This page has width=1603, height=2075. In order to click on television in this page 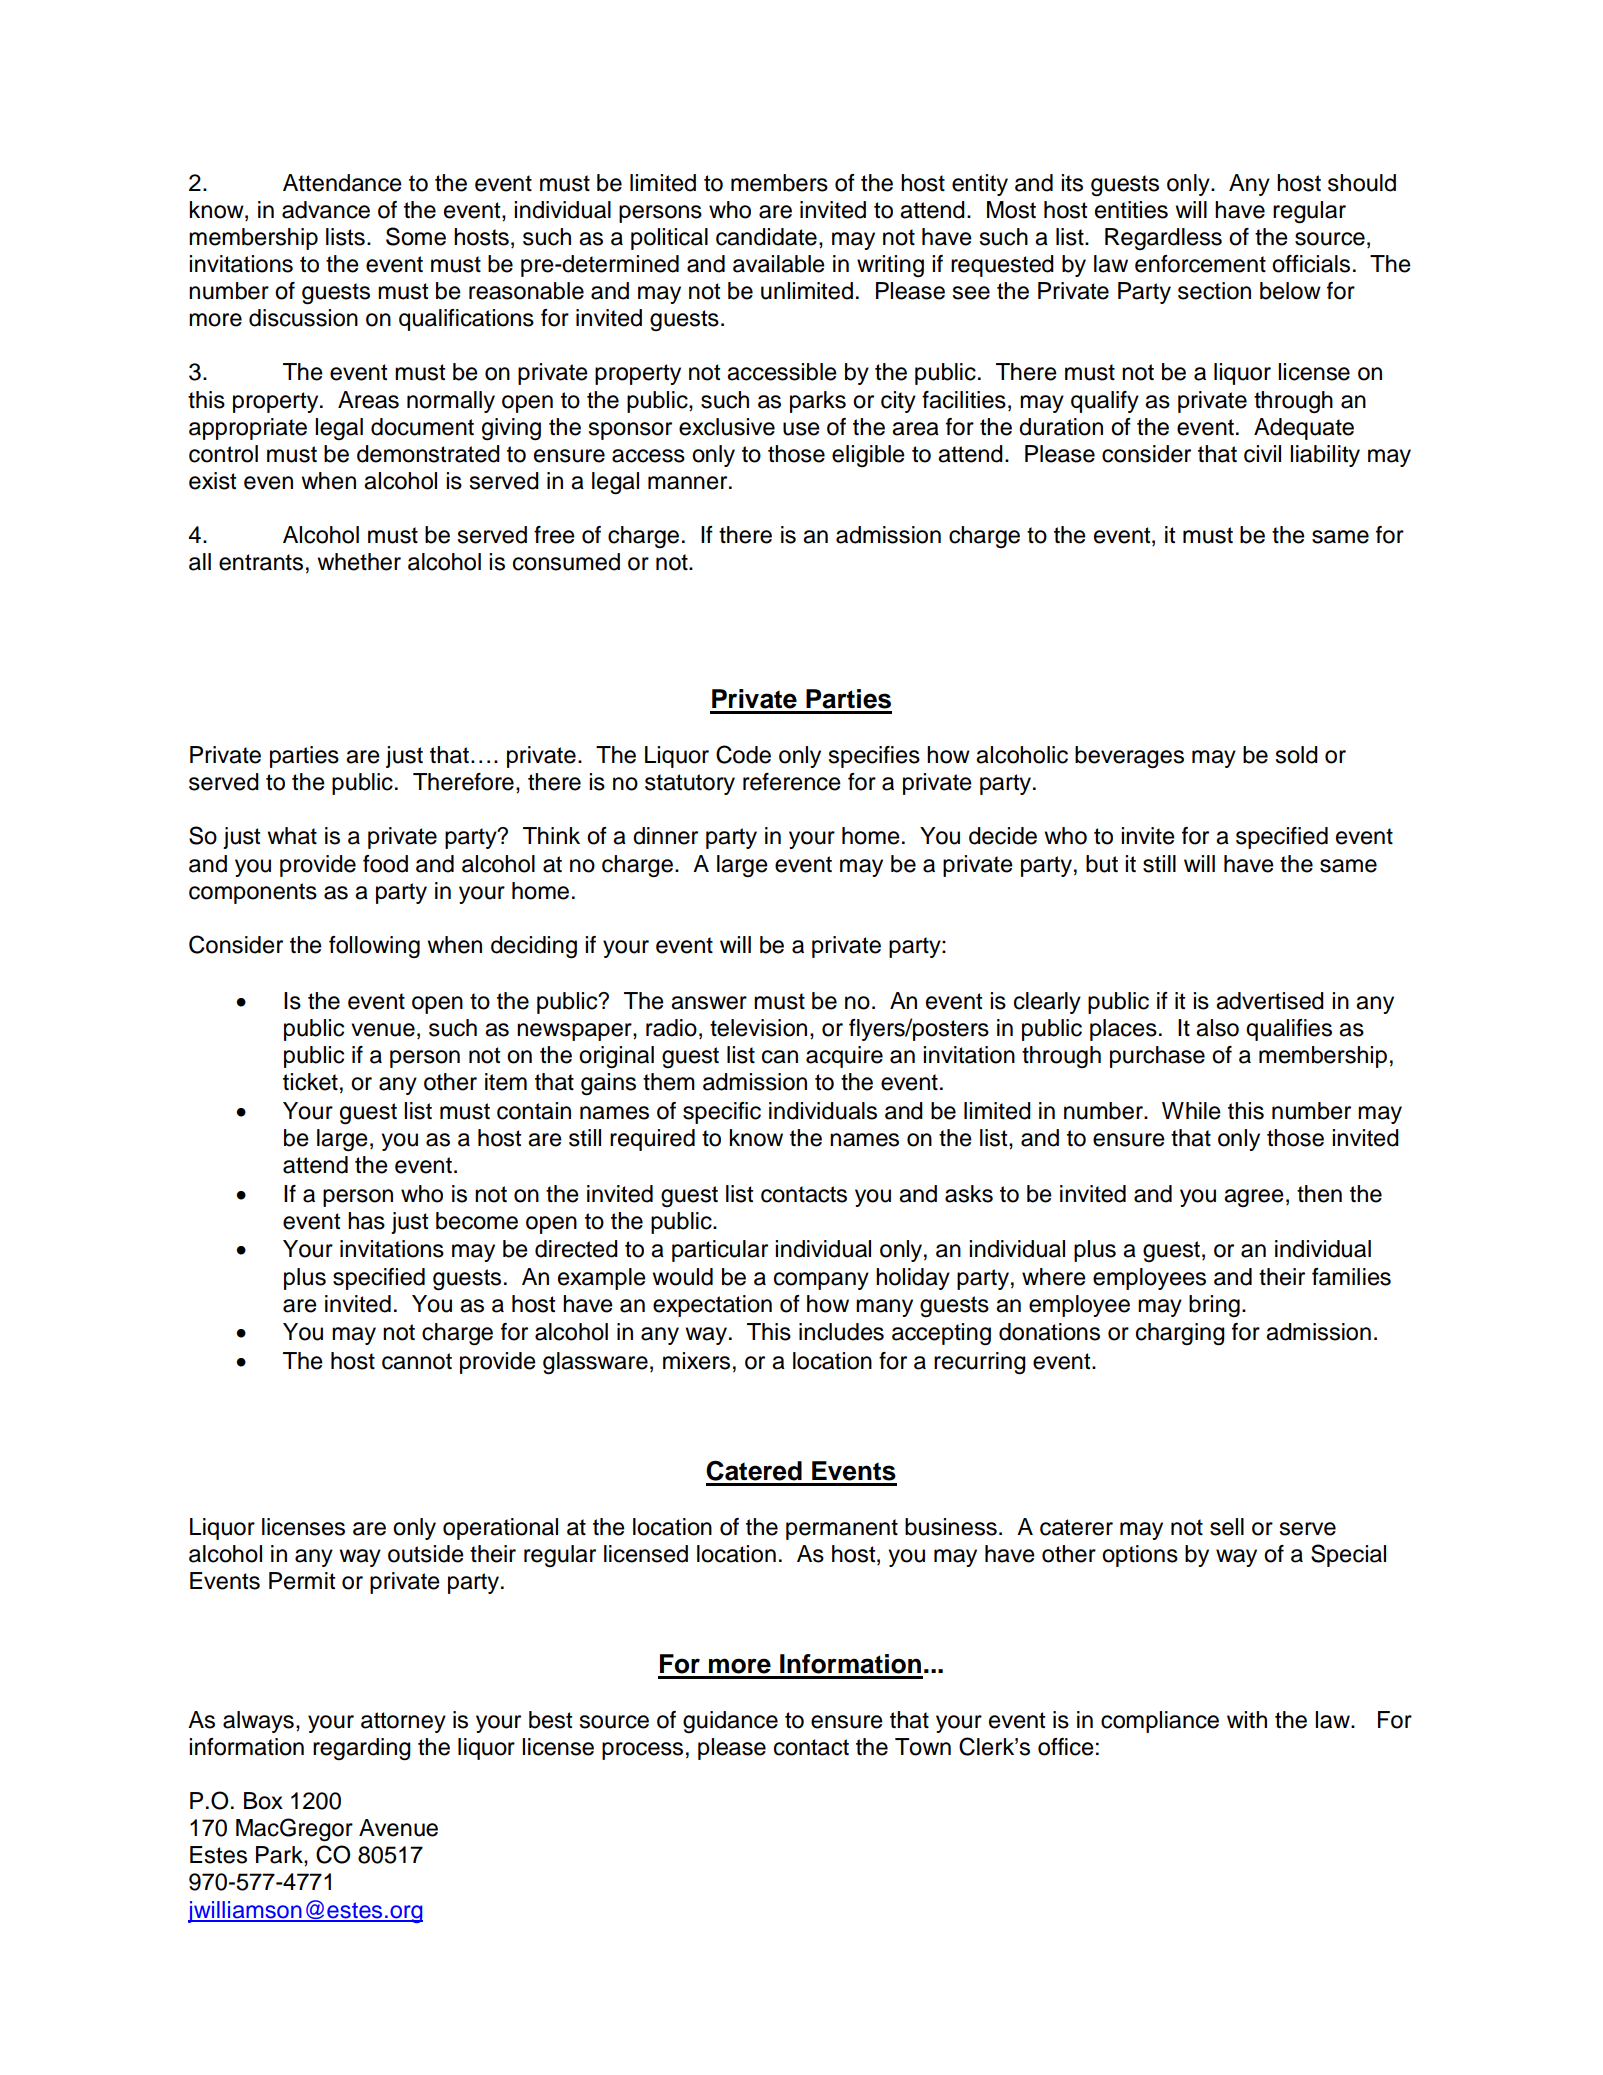, I will do `click(758, 1028)`.
